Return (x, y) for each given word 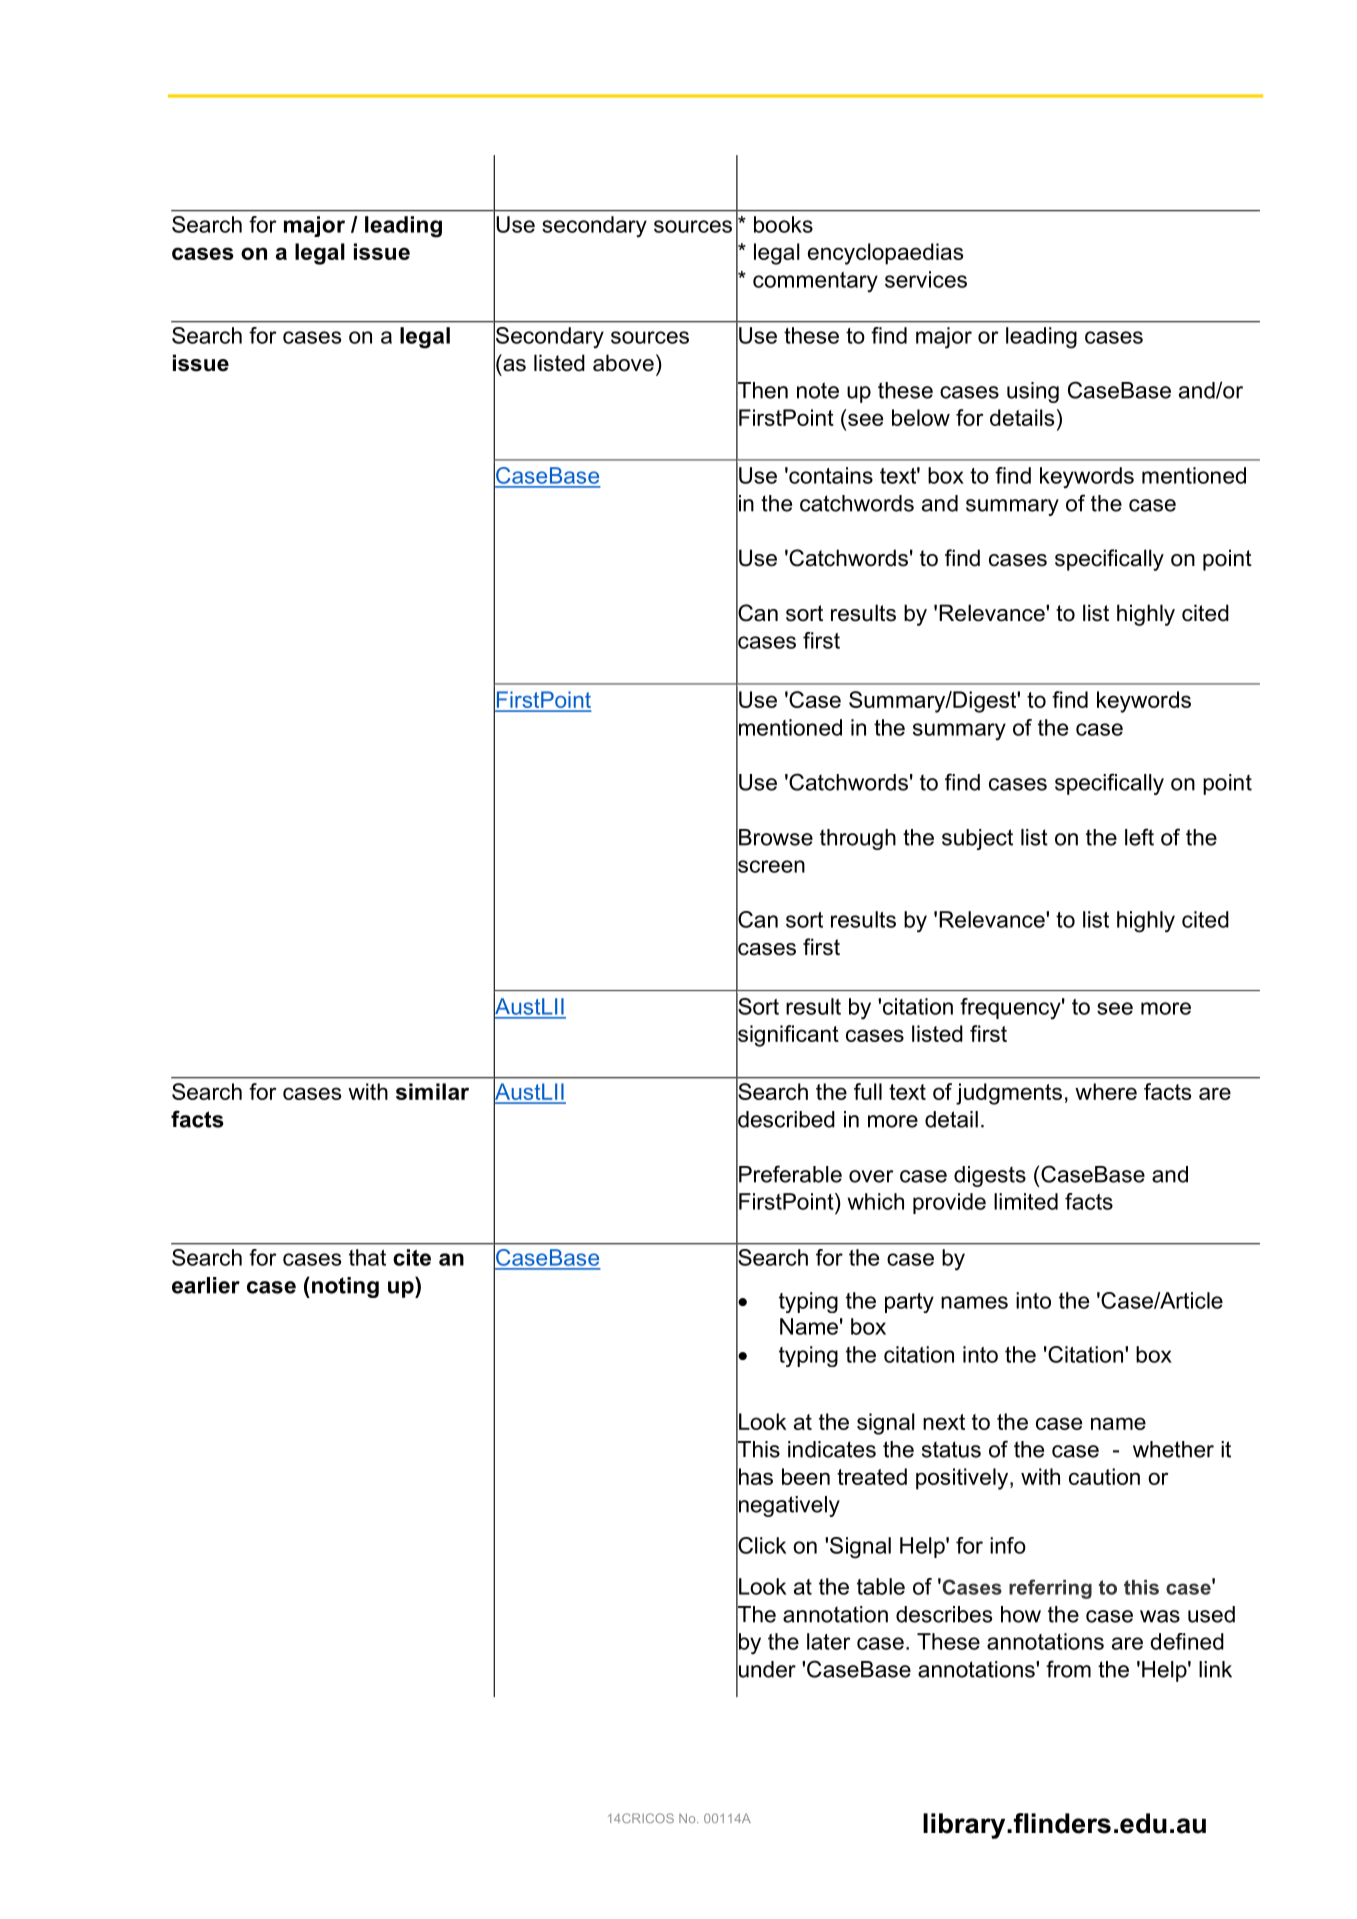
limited (1026, 1201)
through (858, 839)
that (367, 1257)
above (623, 363)
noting (345, 1287)
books (783, 224)
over (871, 1176)
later (829, 1641)
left (1139, 837)
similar (432, 1091)
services (926, 279)
